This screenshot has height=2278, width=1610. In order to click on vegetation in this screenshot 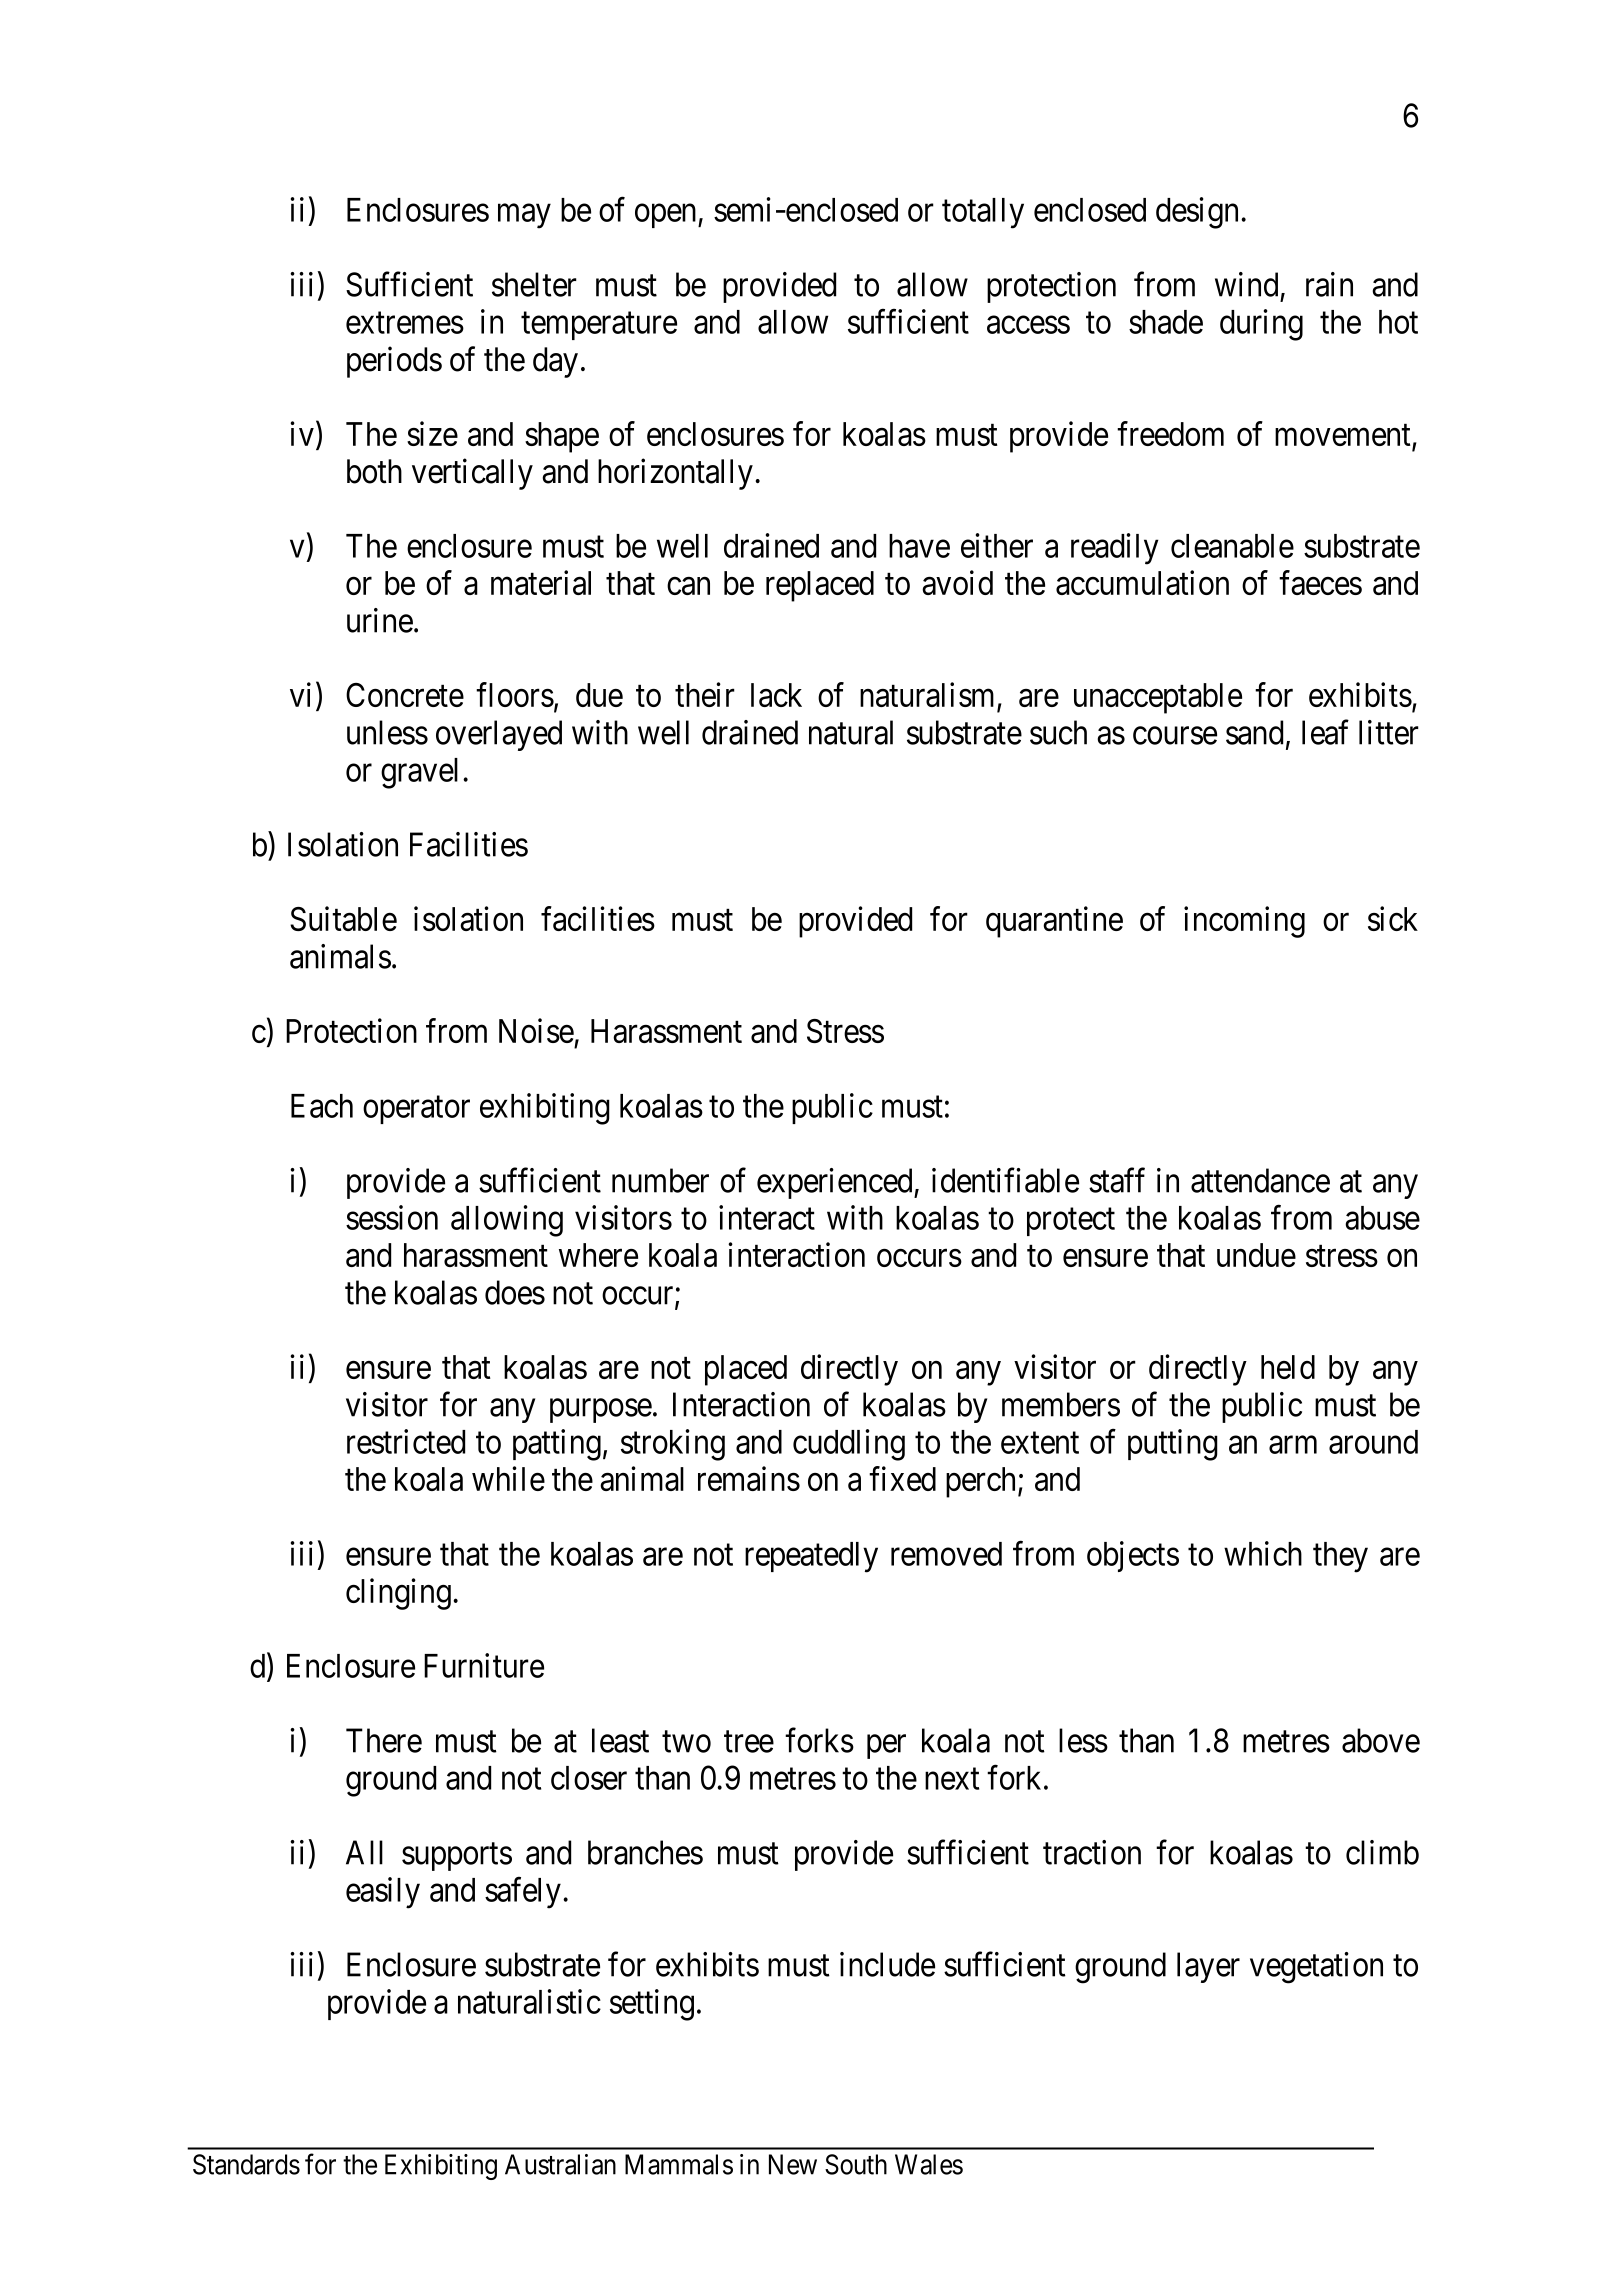, I will do `click(1316, 1968)`.
